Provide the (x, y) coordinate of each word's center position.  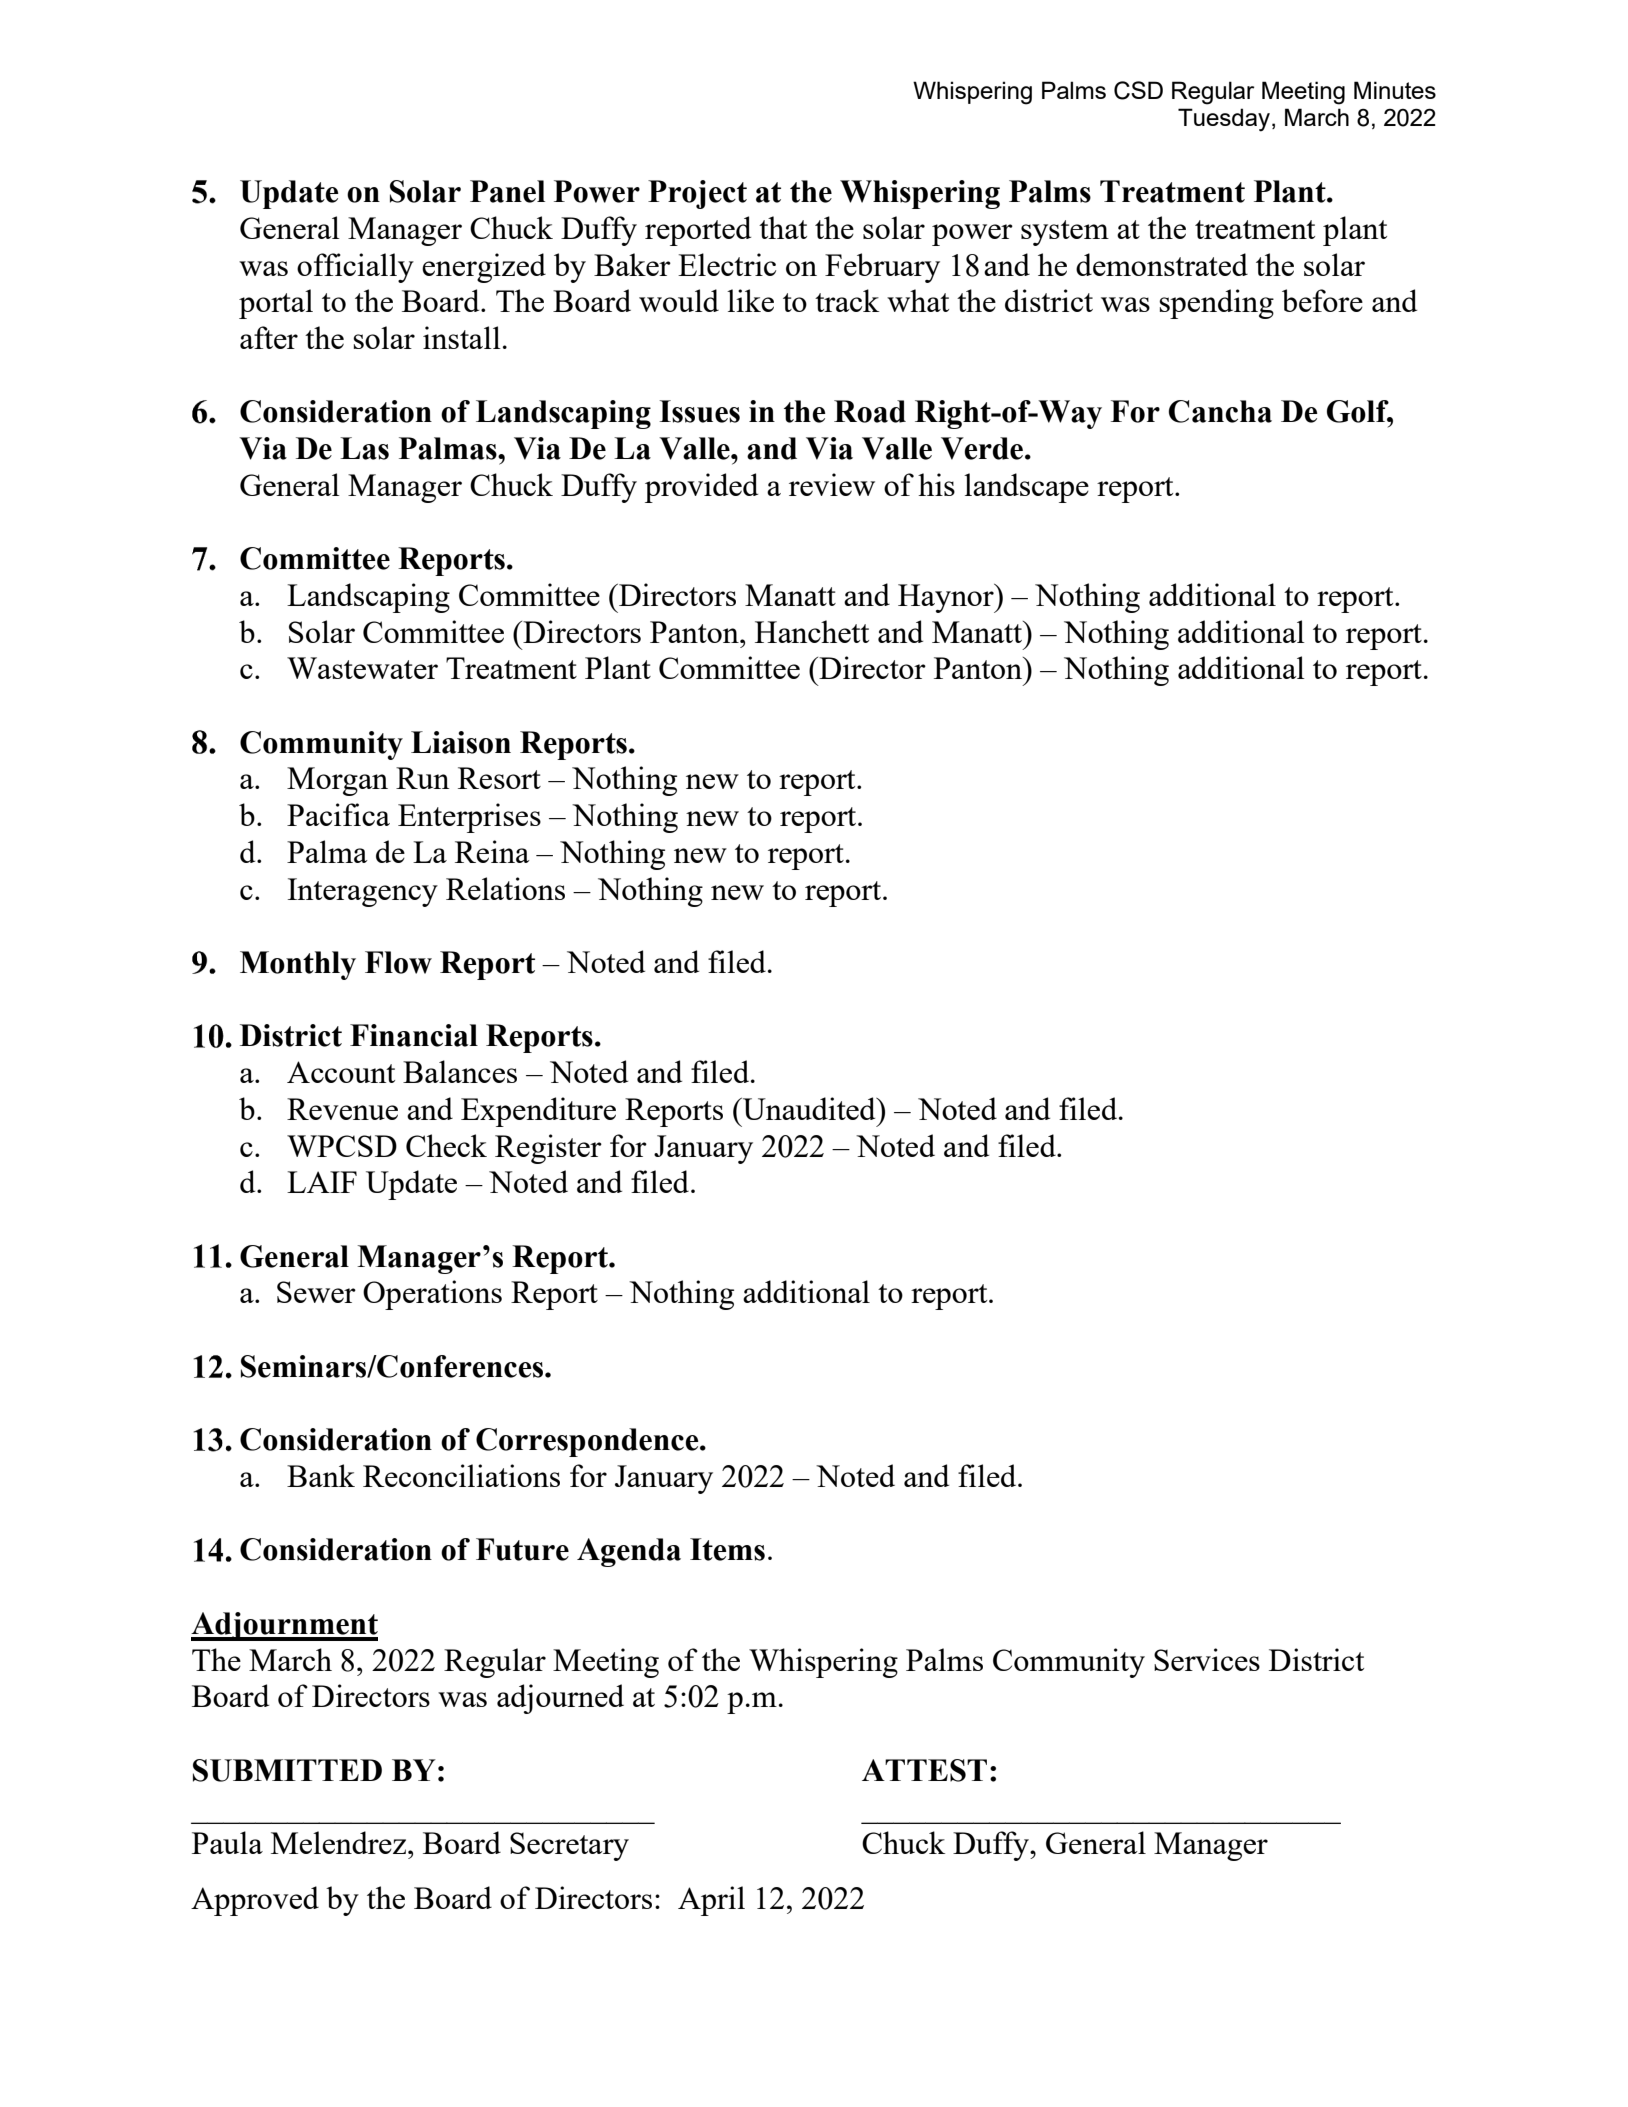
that (783, 227)
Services (1207, 1659)
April (711, 1901)
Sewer (316, 1292)
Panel (507, 191)
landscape (1026, 488)
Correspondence (588, 1442)
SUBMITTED (287, 1770)
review (832, 484)
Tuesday (1225, 120)
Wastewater (362, 668)
